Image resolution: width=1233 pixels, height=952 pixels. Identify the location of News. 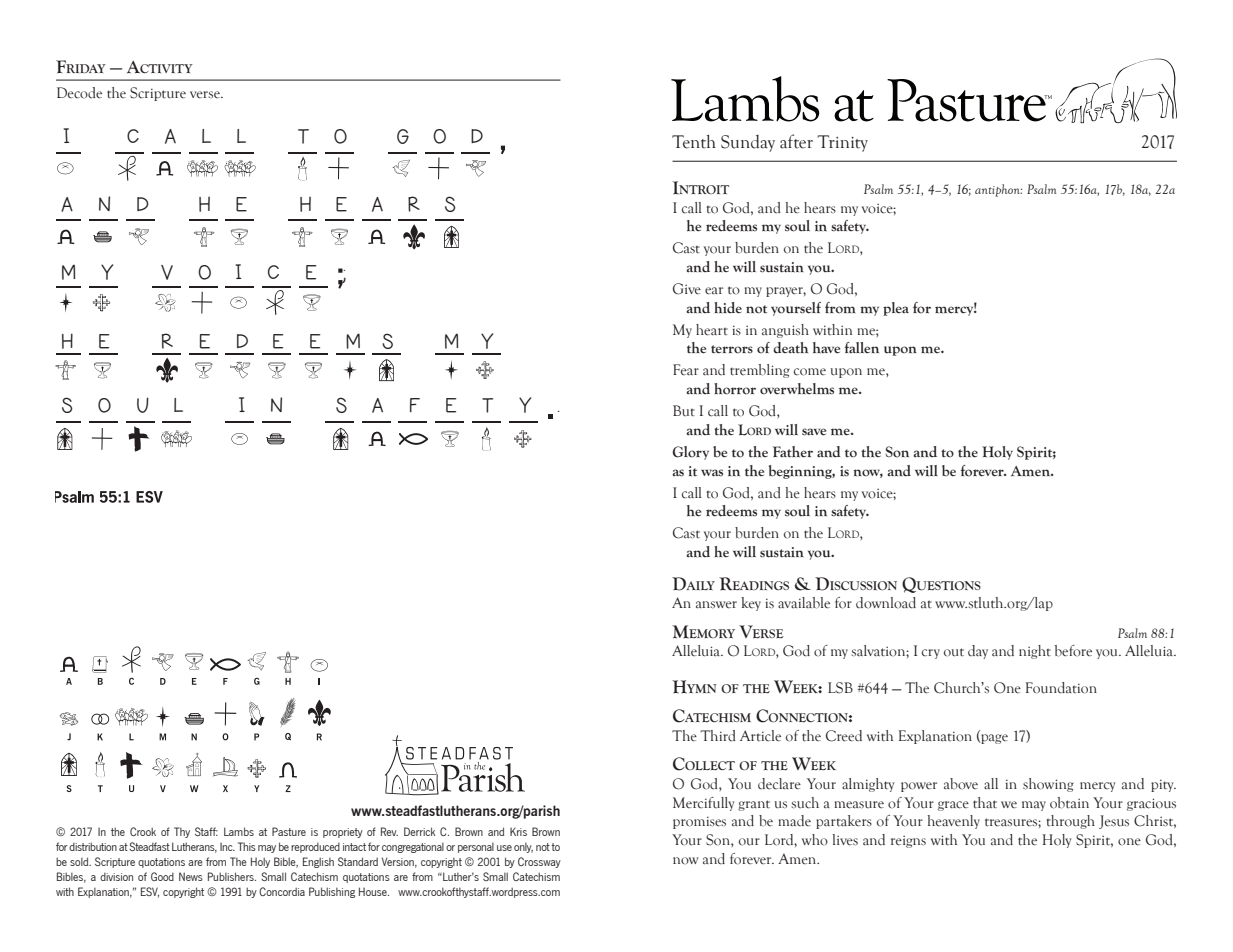
(191, 876).
